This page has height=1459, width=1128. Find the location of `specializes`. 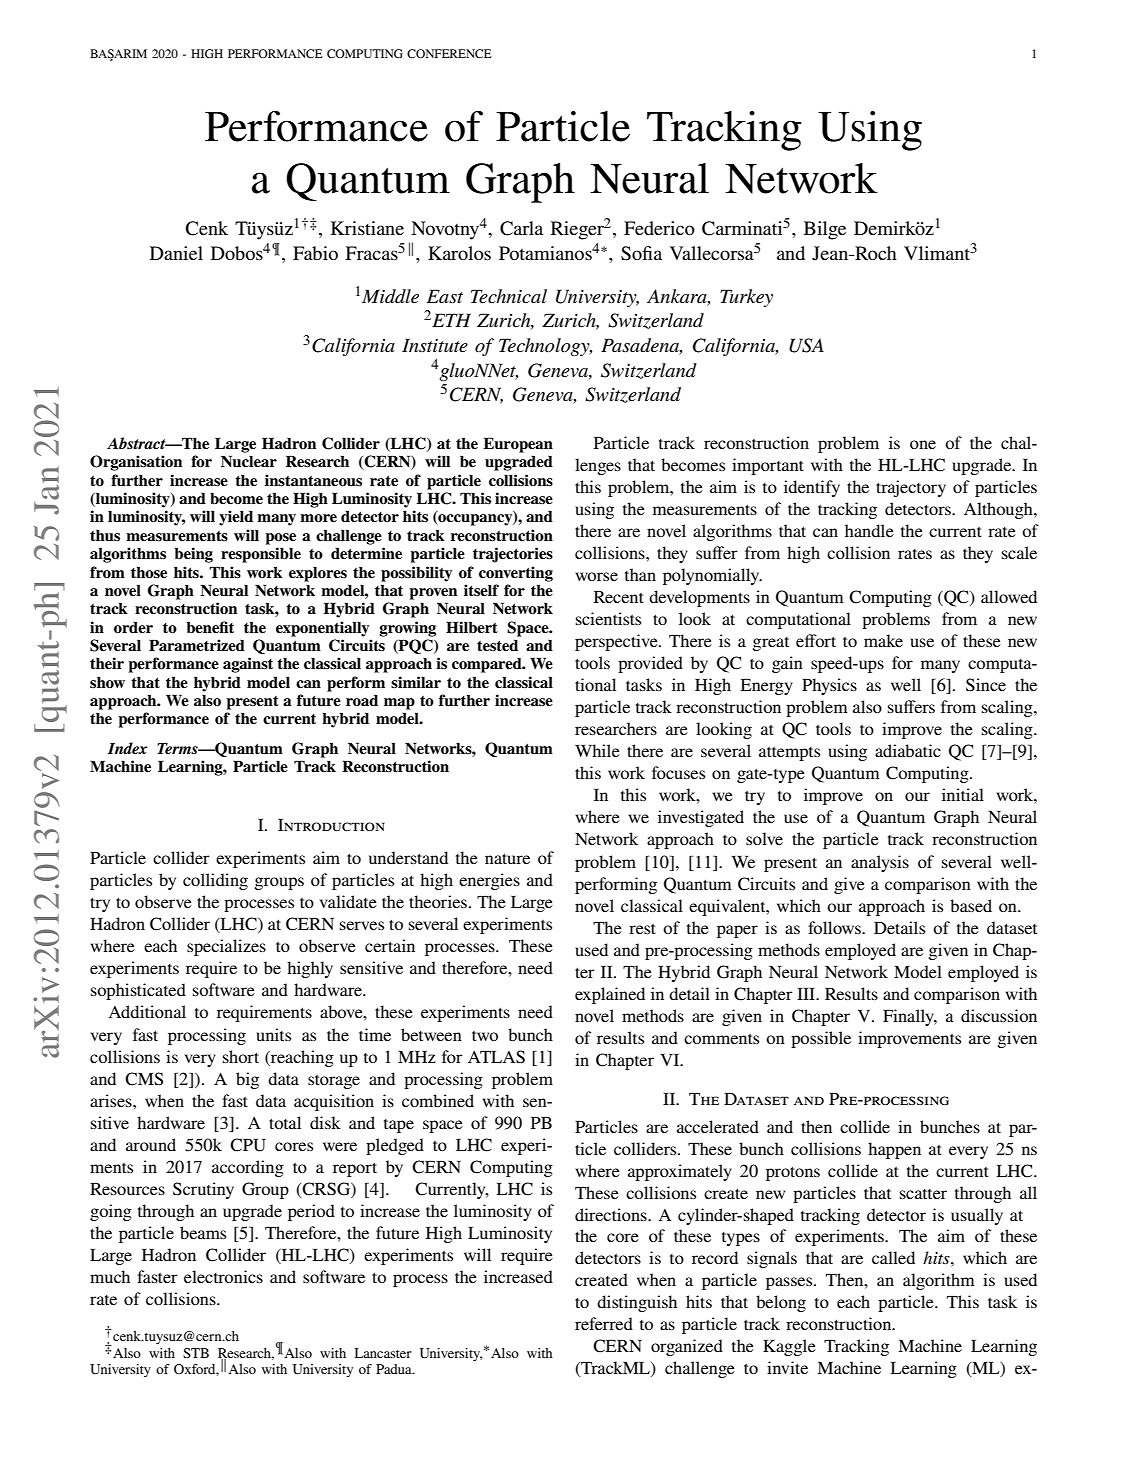

specializes is located at coordinates (226, 947).
